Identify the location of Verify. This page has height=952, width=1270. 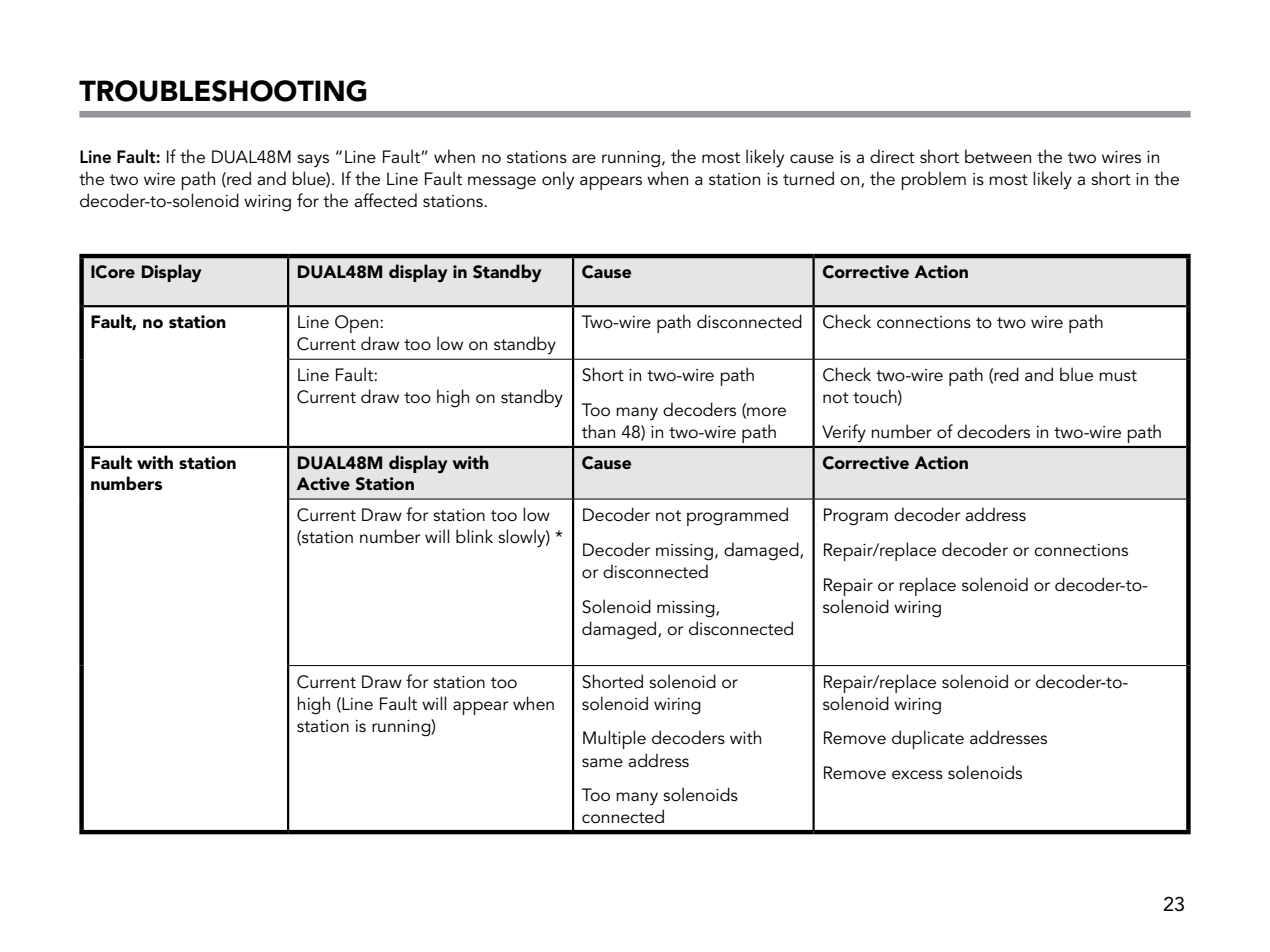
(844, 433).
